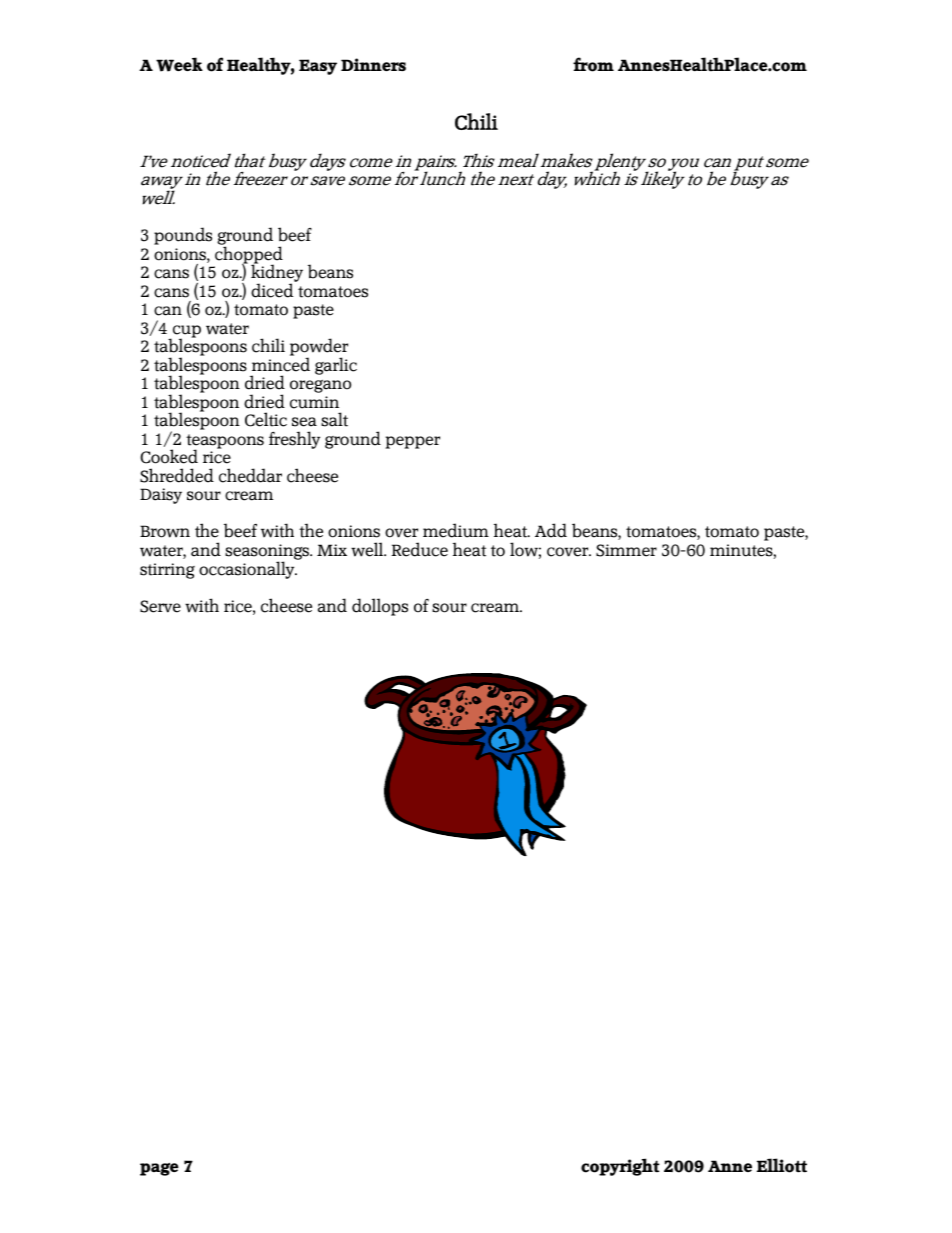 The image size is (952, 1233). I want to click on copyright, so click(620, 1167).
